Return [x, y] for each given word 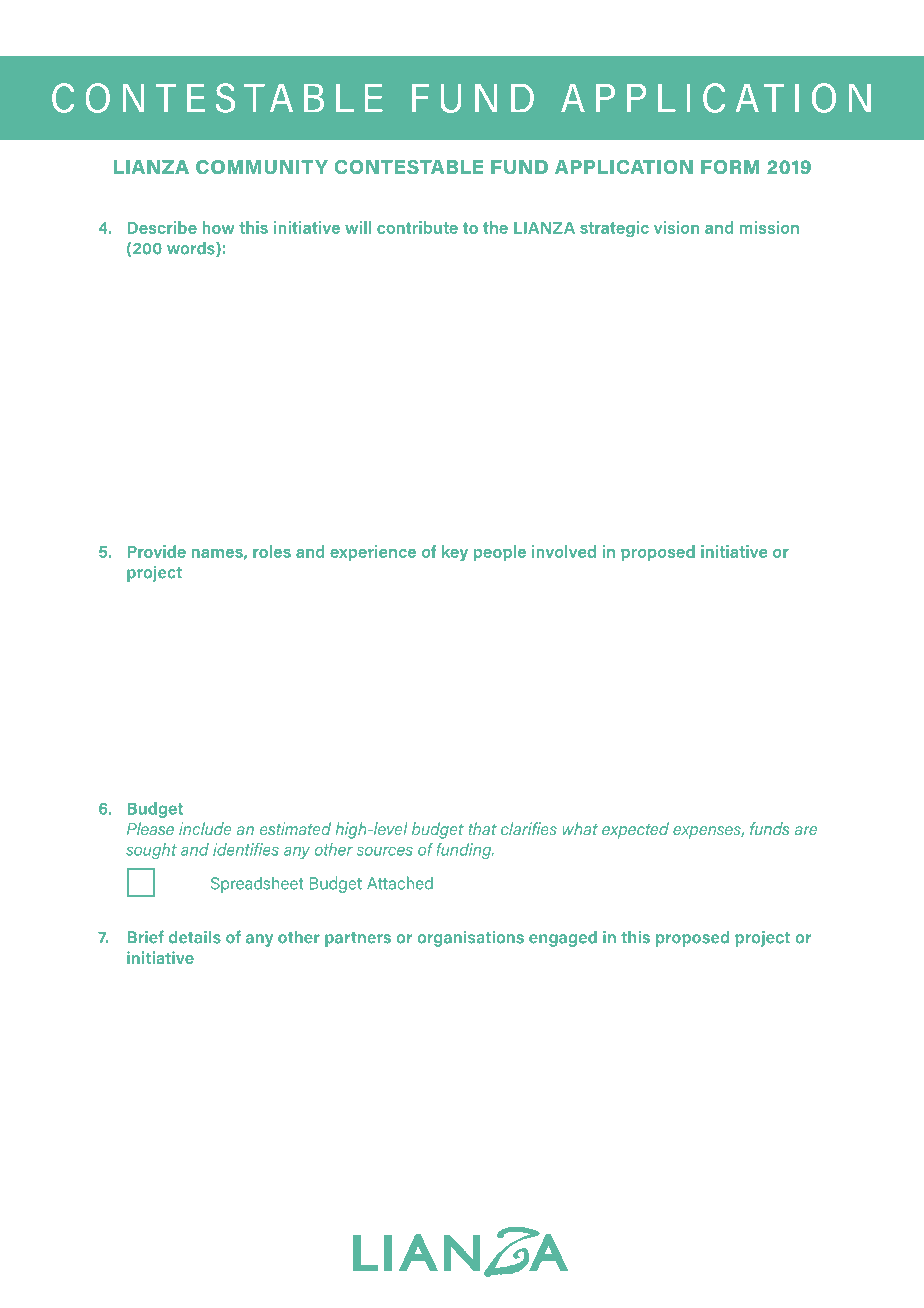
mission [769, 227]
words [192, 249]
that [483, 828]
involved [564, 551]
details [195, 937]
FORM [730, 167]
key [455, 553]
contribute [417, 227]
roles [272, 551]
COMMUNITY [262, 167]
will [358, 227]
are [806, 830]
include [205, 828]
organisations [470, 939]
